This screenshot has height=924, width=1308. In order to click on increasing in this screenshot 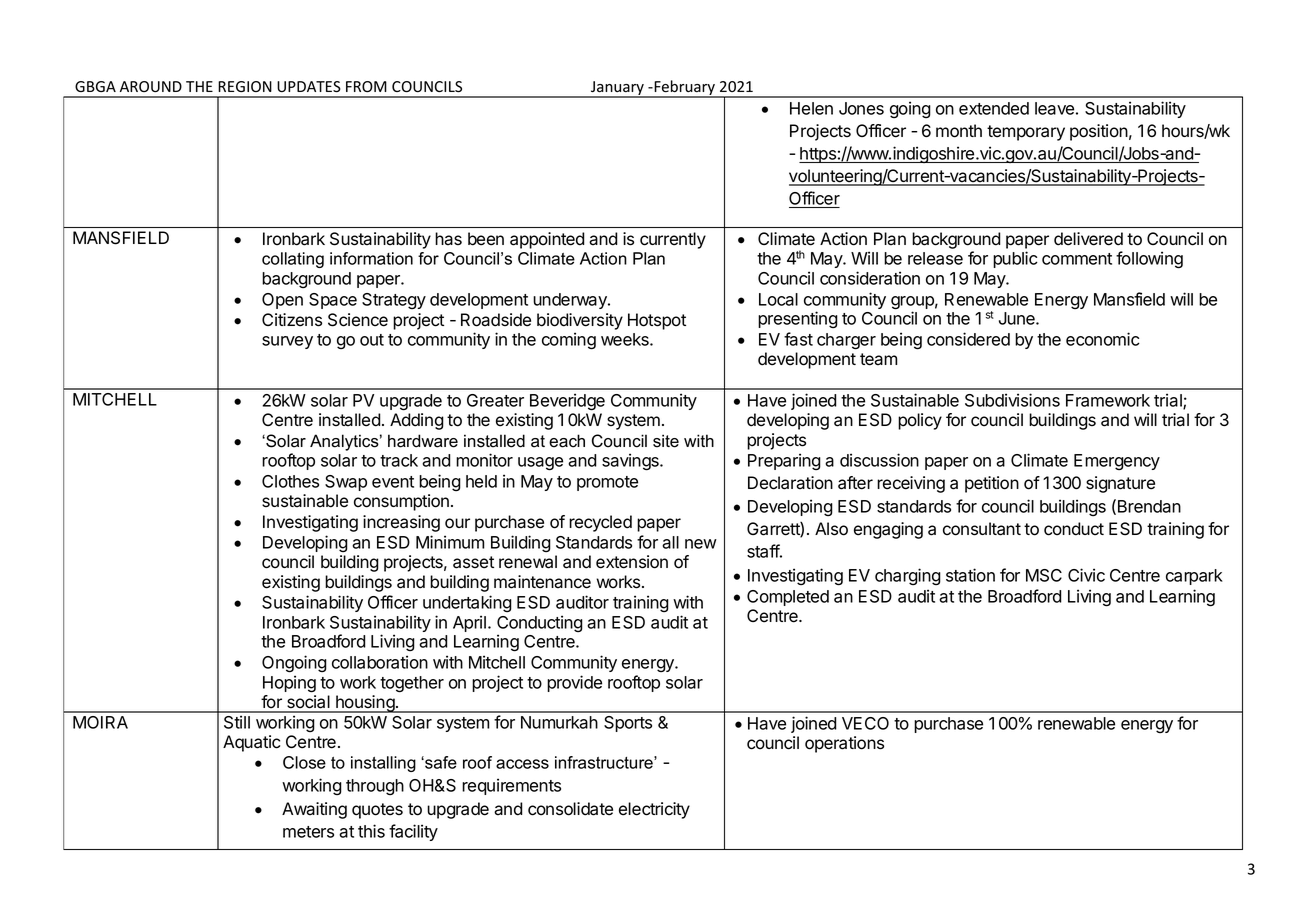, I will do `click(401, 523)`.
